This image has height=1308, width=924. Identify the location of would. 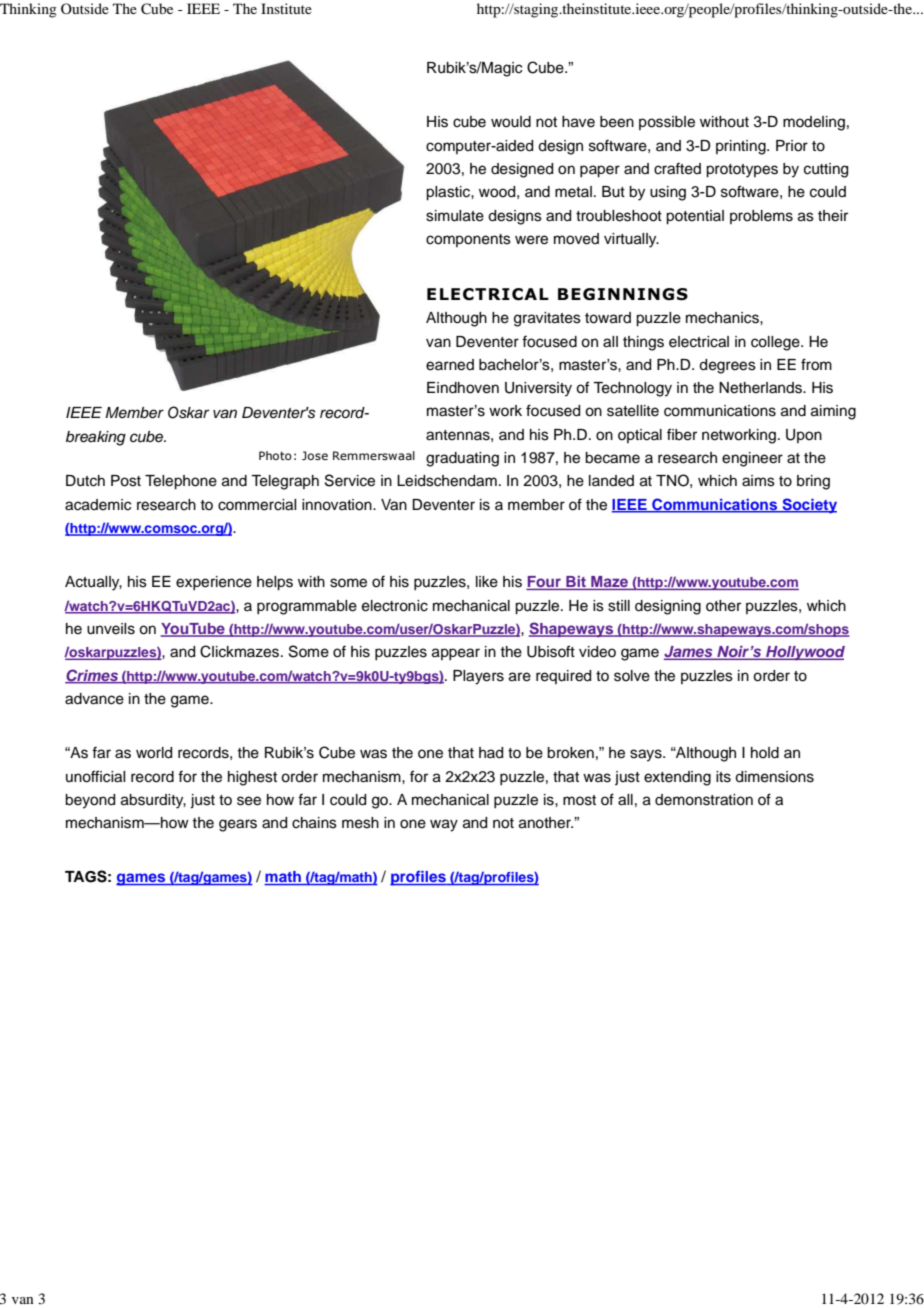
(511, 122).
